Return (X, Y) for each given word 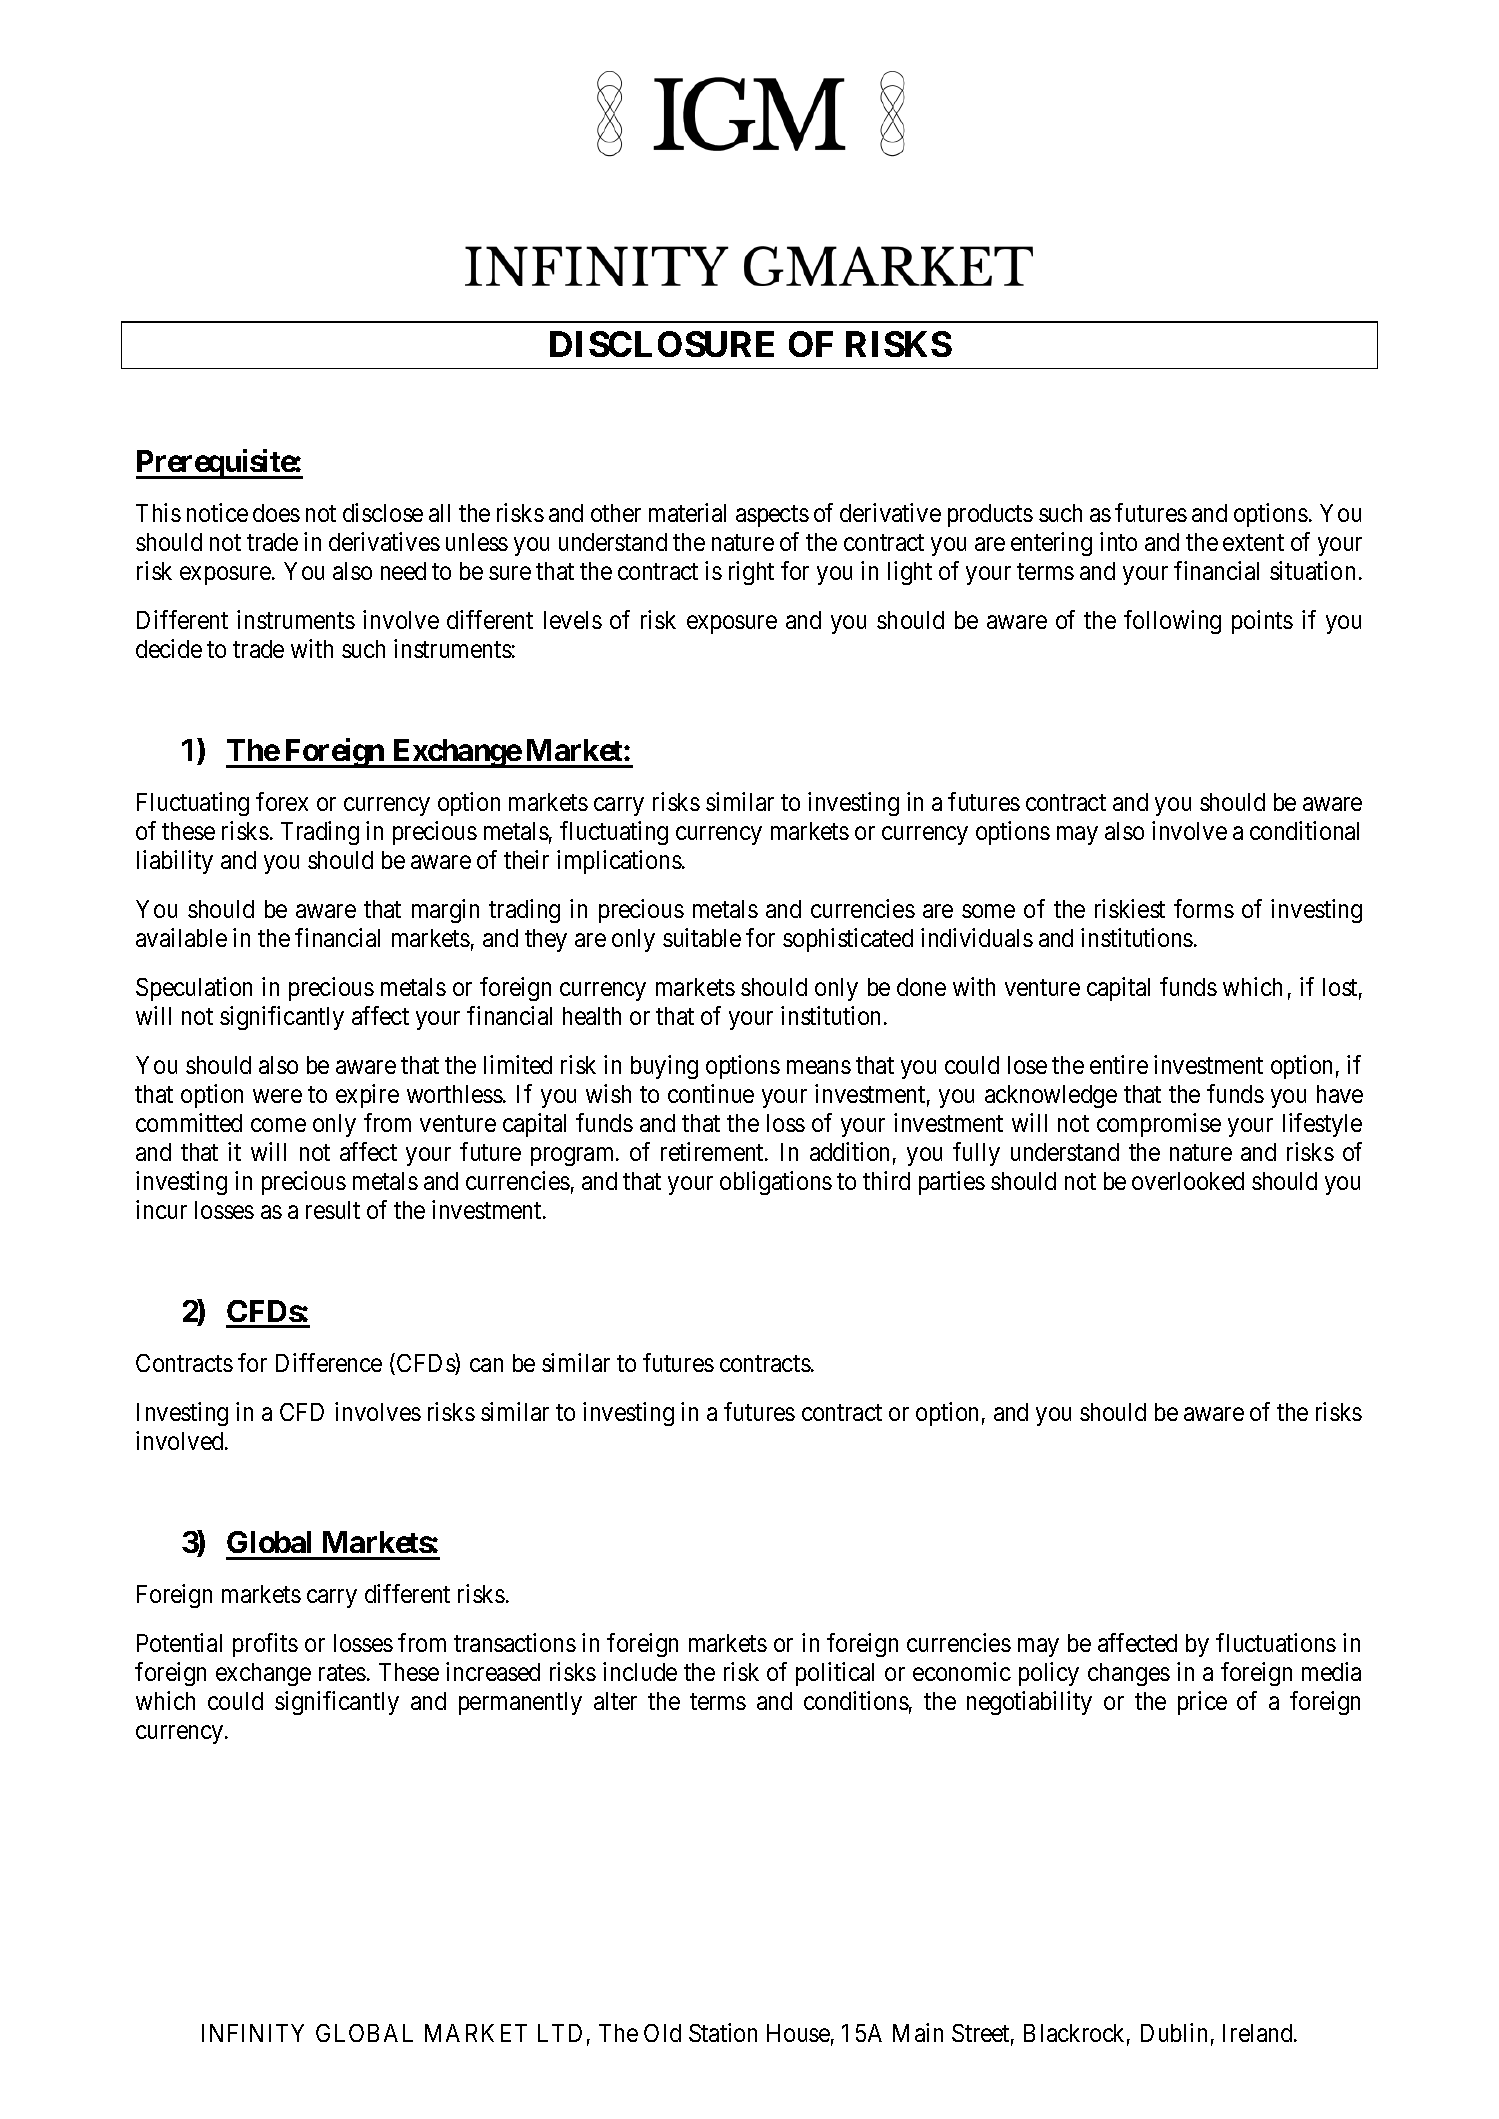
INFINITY (253, 2033)
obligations (776, 1183)
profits (265, 1645)
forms (1204, 908)
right (751, 573)
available (181, 937)
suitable (702, 937)
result (333, 1210)
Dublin (1174, 2032)
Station (723, 2032)
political (835, 1674)
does (276, 513)
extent (1253, 543)
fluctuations (1276, 1642)
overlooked (1188, 1181)
